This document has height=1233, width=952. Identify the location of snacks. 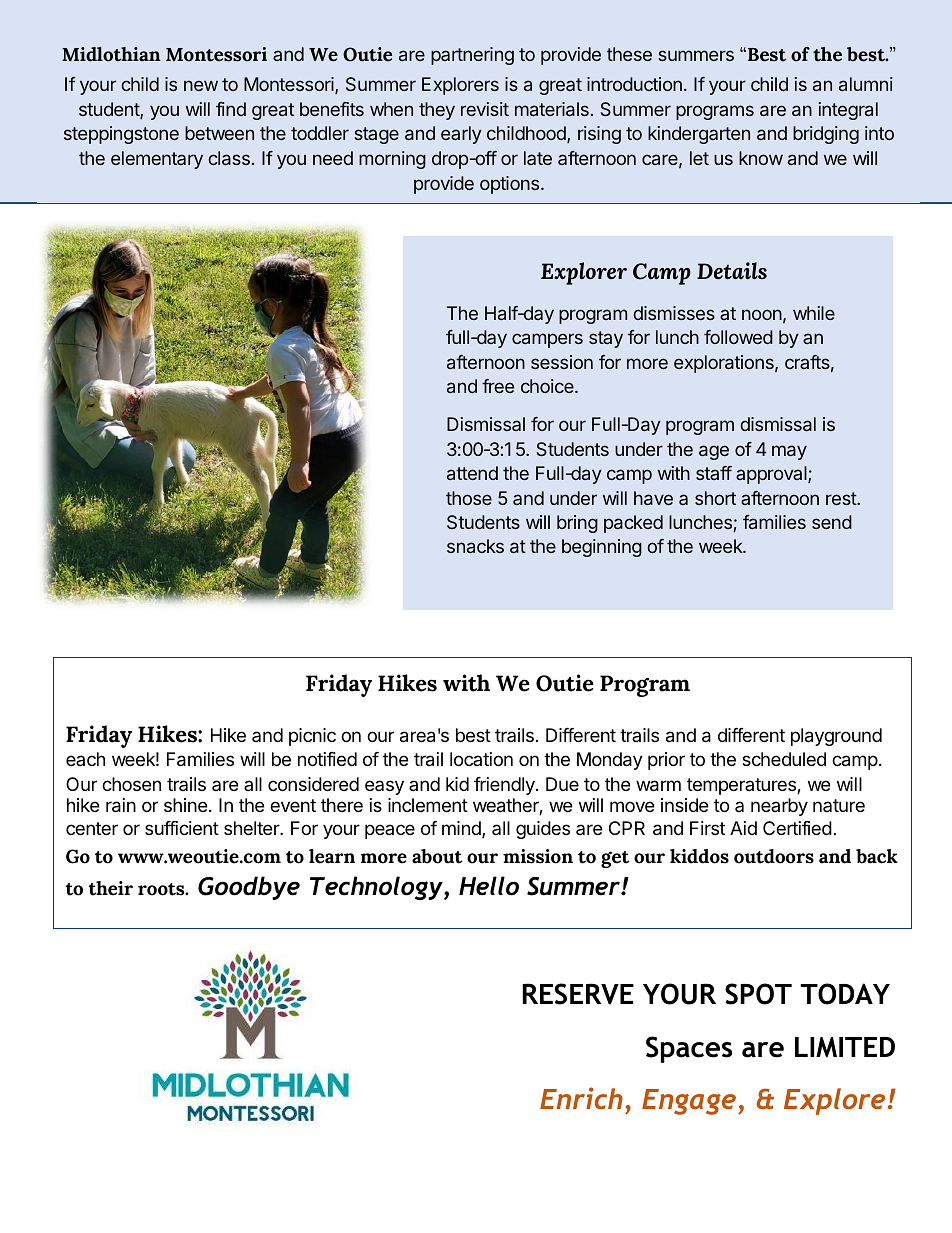
(475, 546).
